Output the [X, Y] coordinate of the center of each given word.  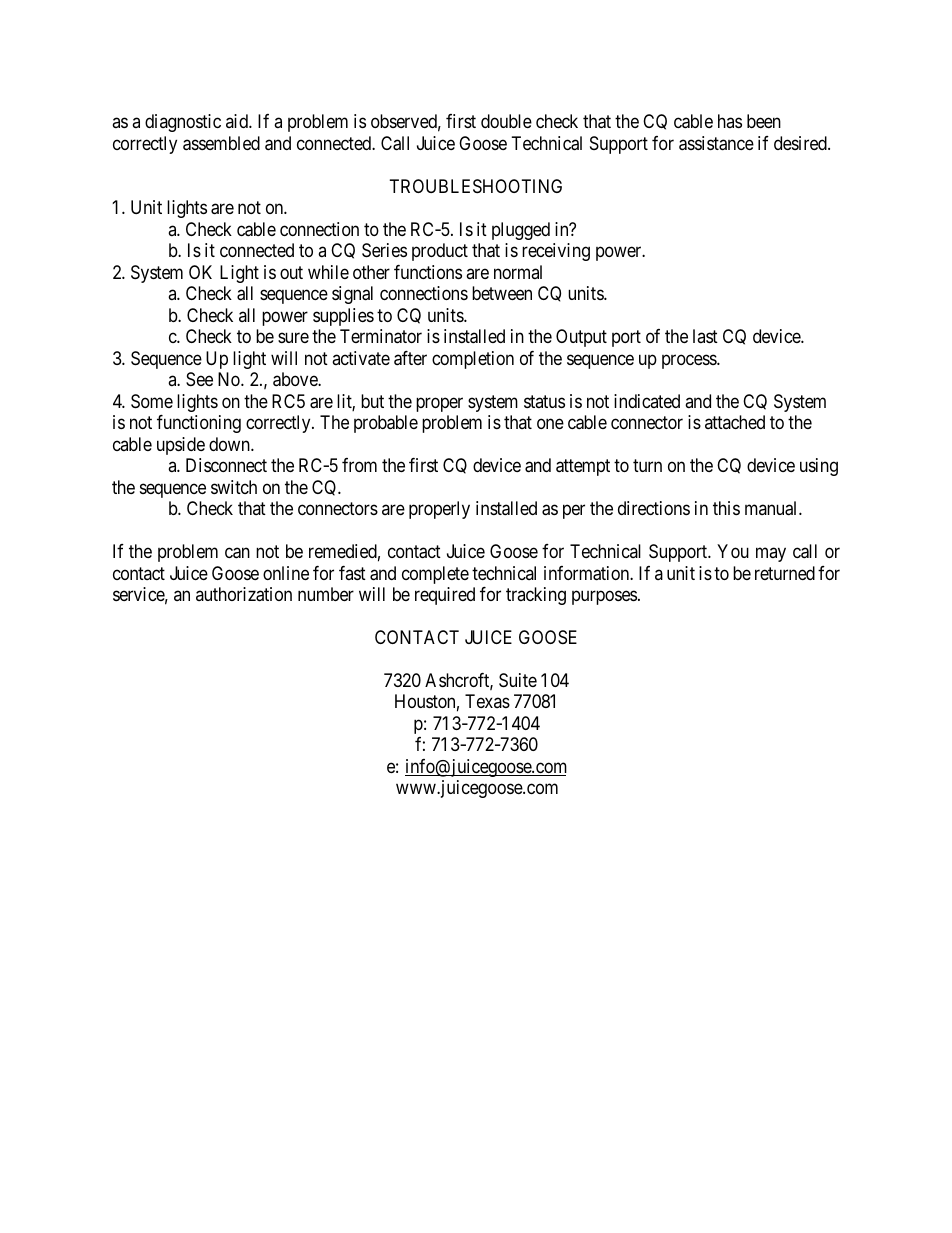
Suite [518, 680]
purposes [604, 597]
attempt [583, 467]
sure [293, 338]
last [705, 336]
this [726, 508]
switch [234, 487]
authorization [244, 594]
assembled [221, 143]
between [502, 293]
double [506, 121]
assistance [716, 143]
